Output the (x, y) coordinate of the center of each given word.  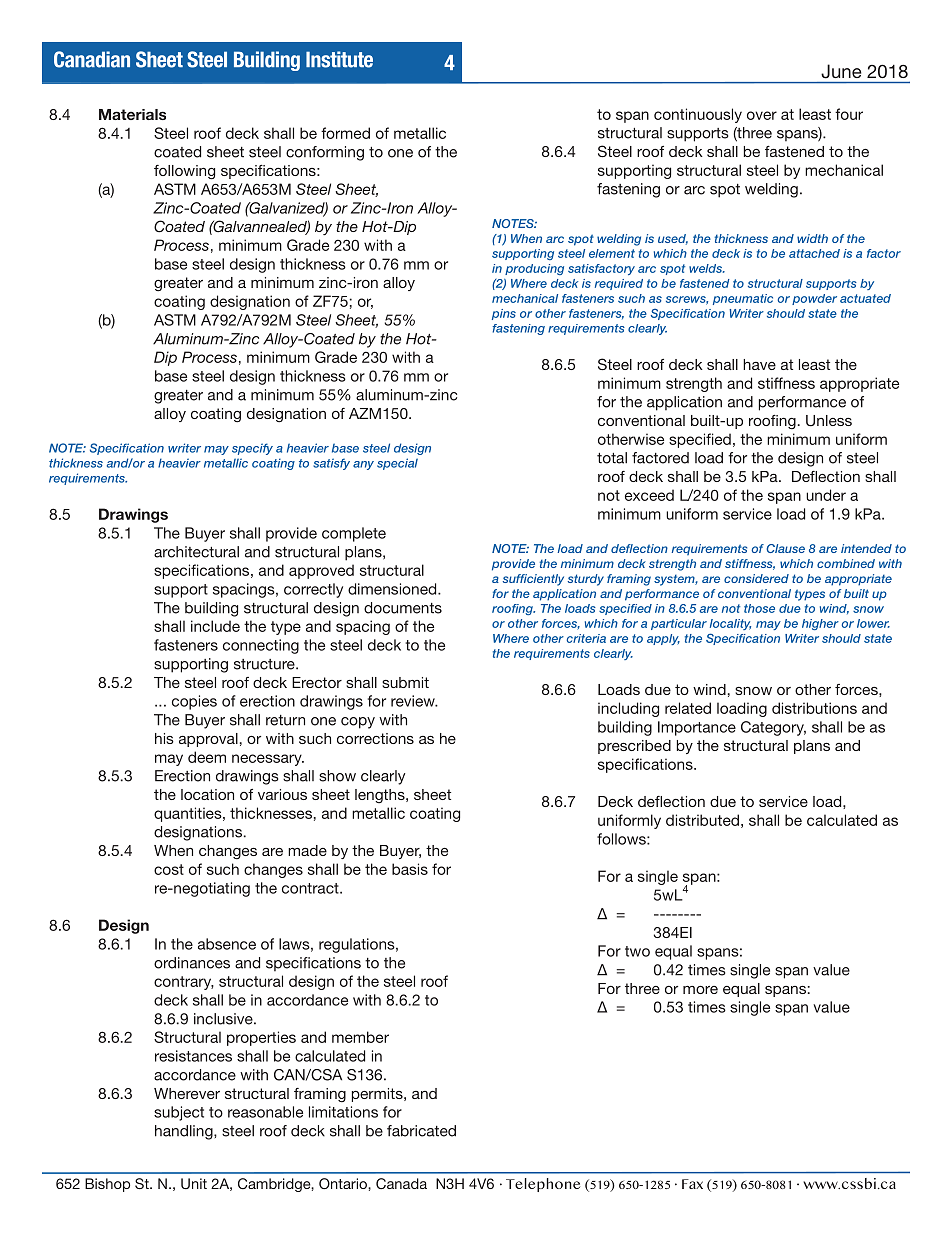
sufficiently (533, 580)
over (762, 115)
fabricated (421, 1131)
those (759, 608)
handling (185, 1132)
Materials (132, 114)
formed (345, 133)
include (215, 626)
